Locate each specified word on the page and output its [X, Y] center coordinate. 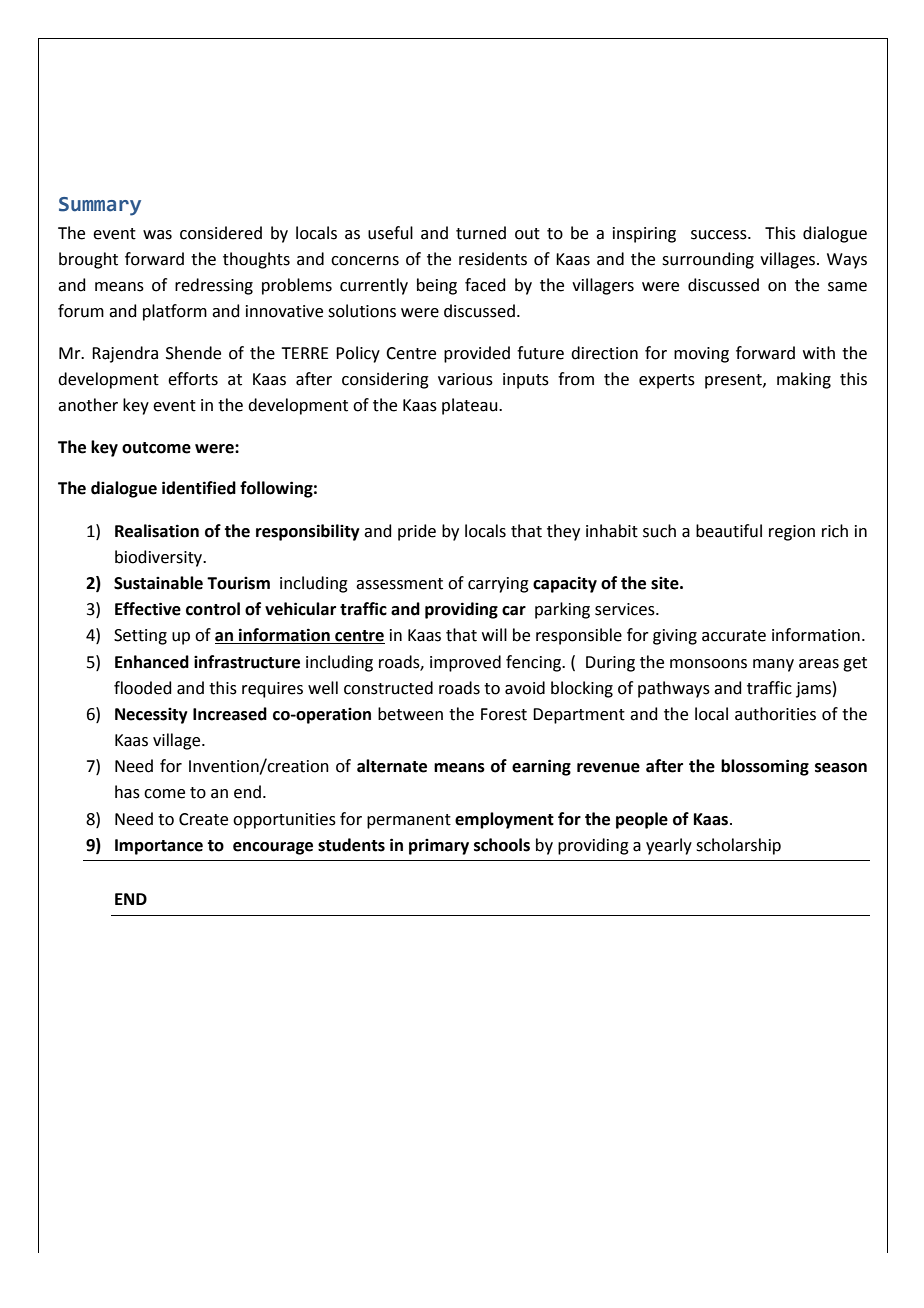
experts [667, 381]
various [465, 379]
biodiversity [160, 558]
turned [481, 233]
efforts [193, 379]
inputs [526, 381]
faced [485, 285]
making [804, 380]
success [720, 235]
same [847, 287]
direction [604, 353]
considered [221, 233]
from [576, 379]
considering [385, 380]
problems [297, 286]
